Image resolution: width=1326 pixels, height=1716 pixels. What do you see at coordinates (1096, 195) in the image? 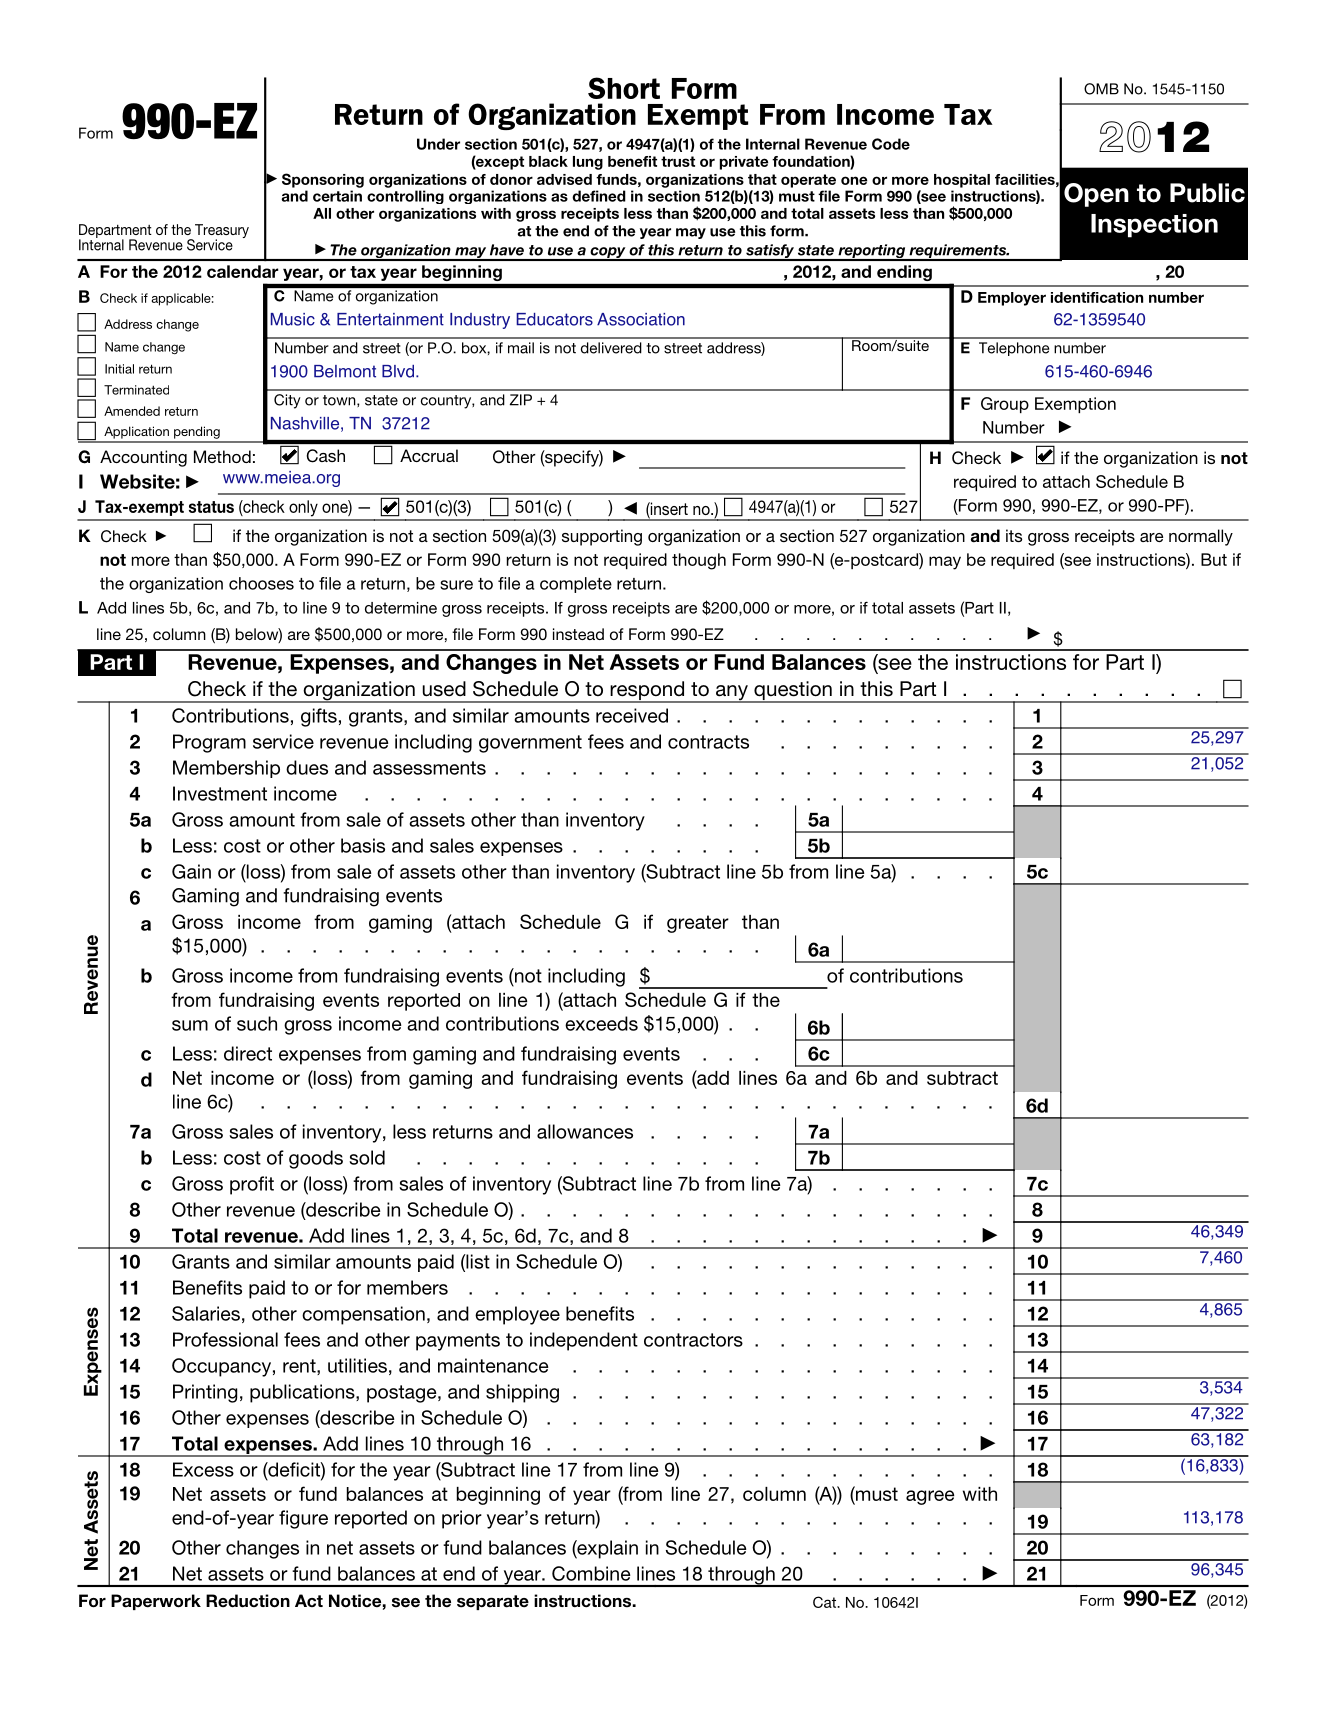
I see `Open` at bounding box center [1096, 195].
